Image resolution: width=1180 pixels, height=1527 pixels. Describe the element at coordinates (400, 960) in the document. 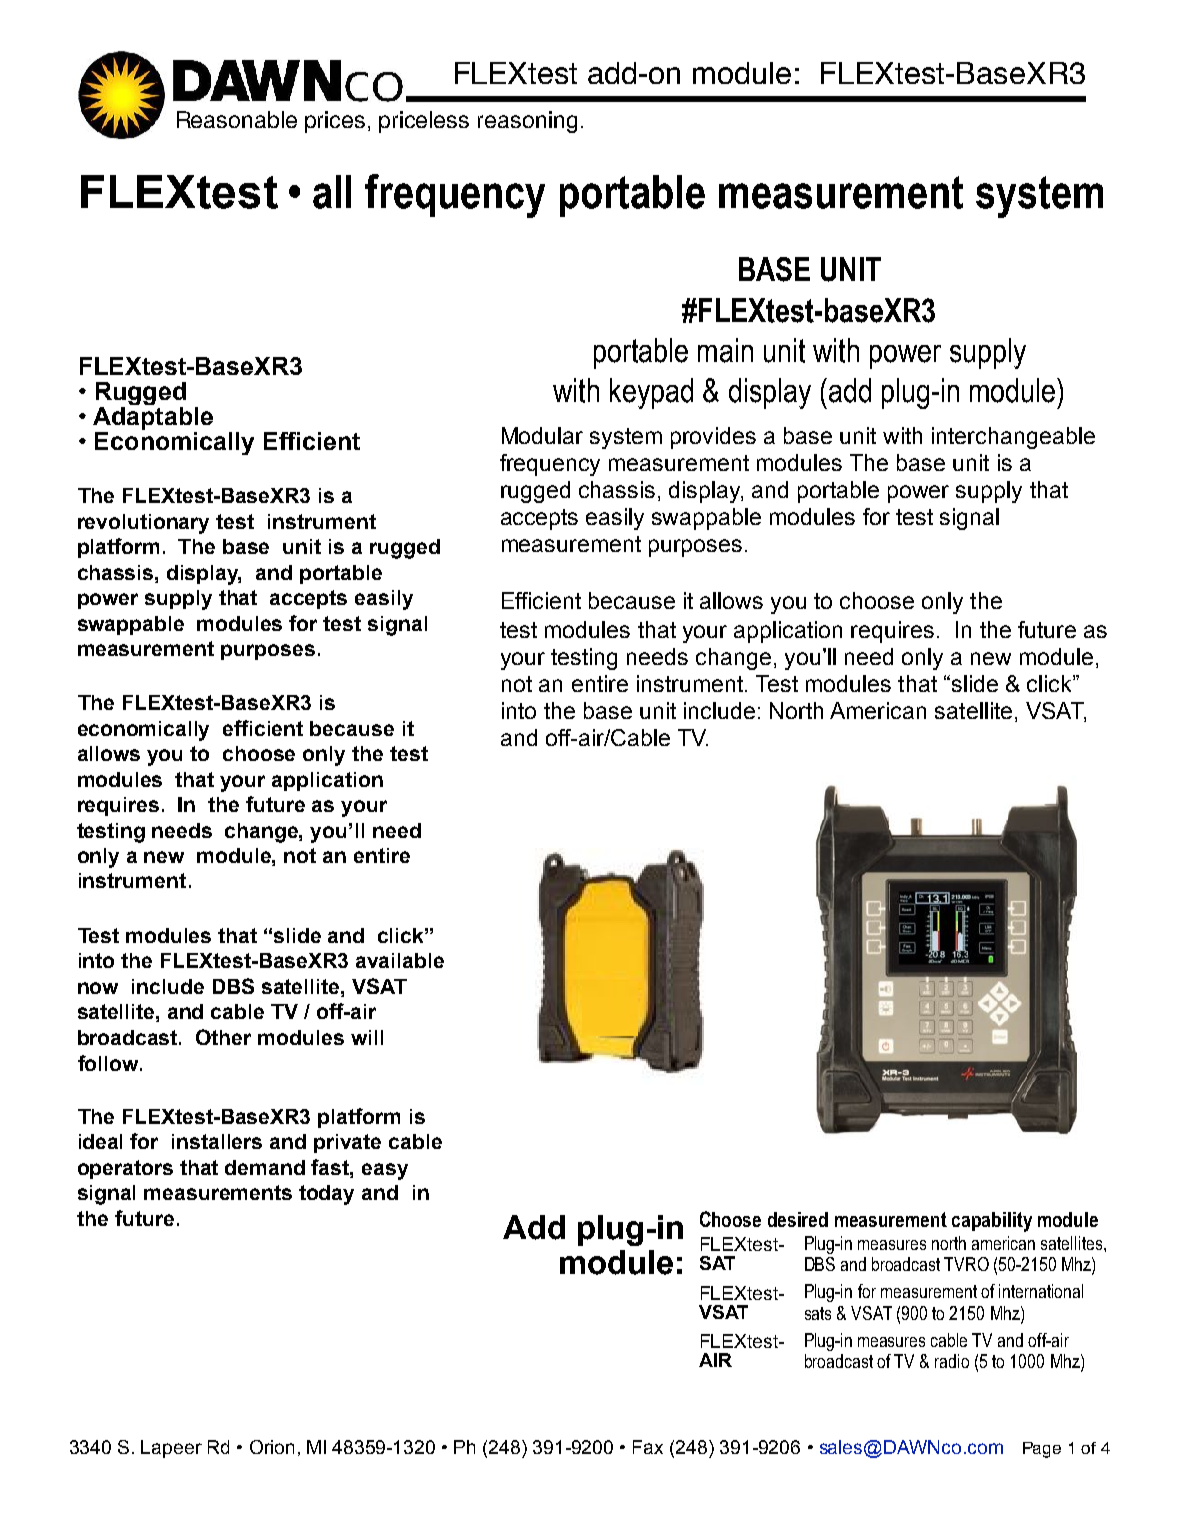

I see `available` at that location.
